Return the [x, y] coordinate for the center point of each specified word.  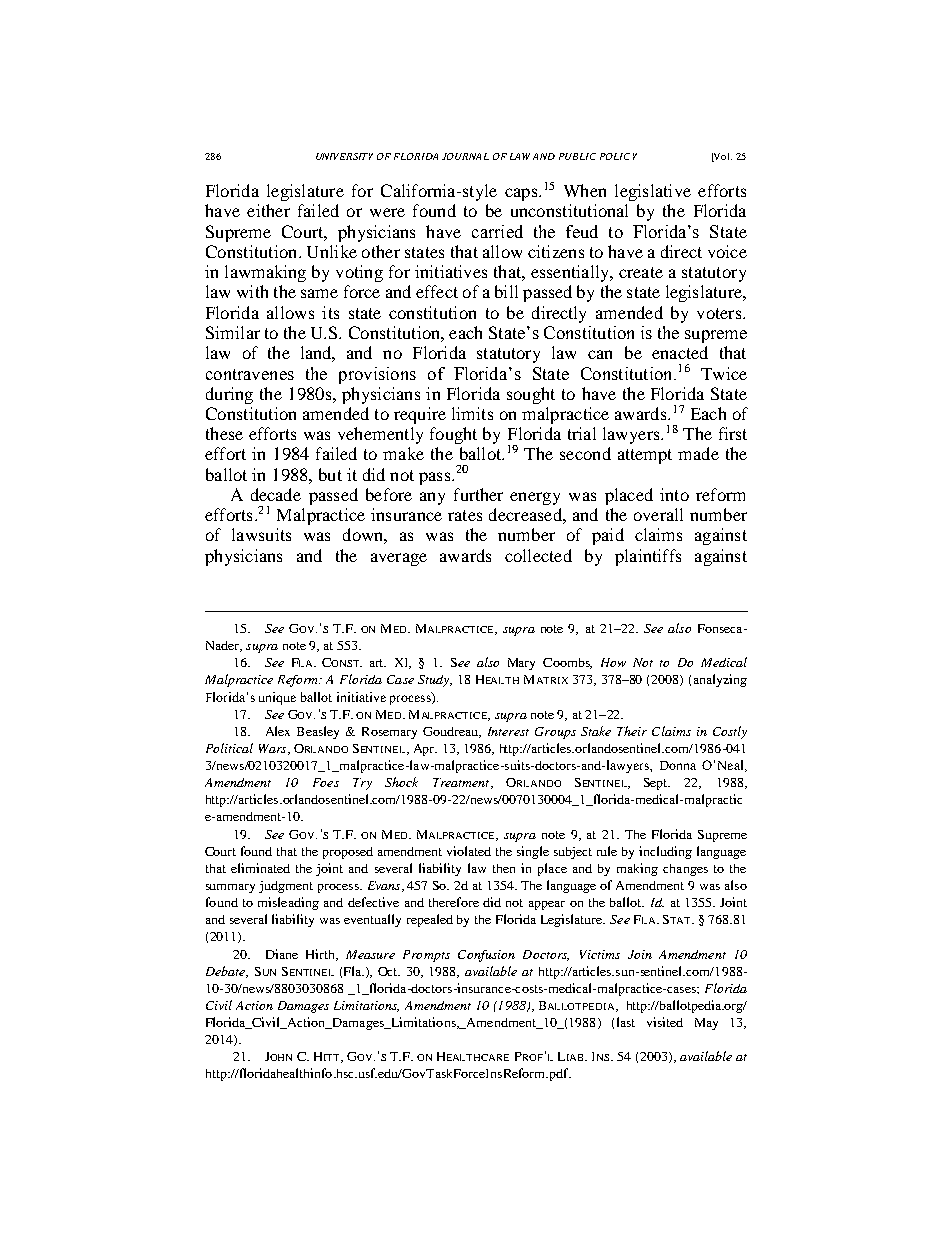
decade [276, 494]
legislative [653, 192]
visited [665, 1022]
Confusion [486, 956]
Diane [282, 954]
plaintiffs [648, 557]
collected [538, 555]
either [268, 210]
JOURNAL [465, 156]
